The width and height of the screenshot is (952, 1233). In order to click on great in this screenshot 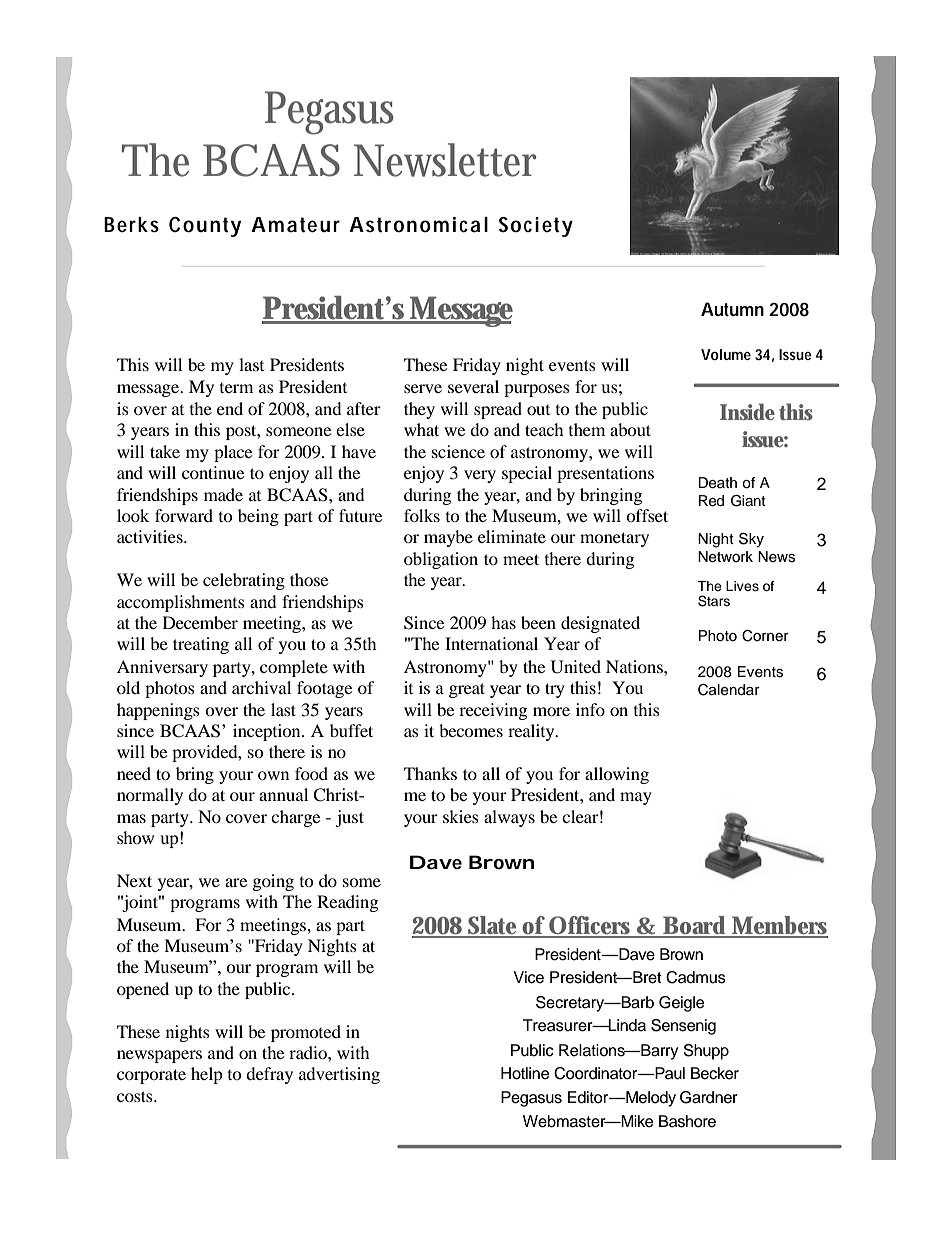, I will do `click(467, 690)`.
